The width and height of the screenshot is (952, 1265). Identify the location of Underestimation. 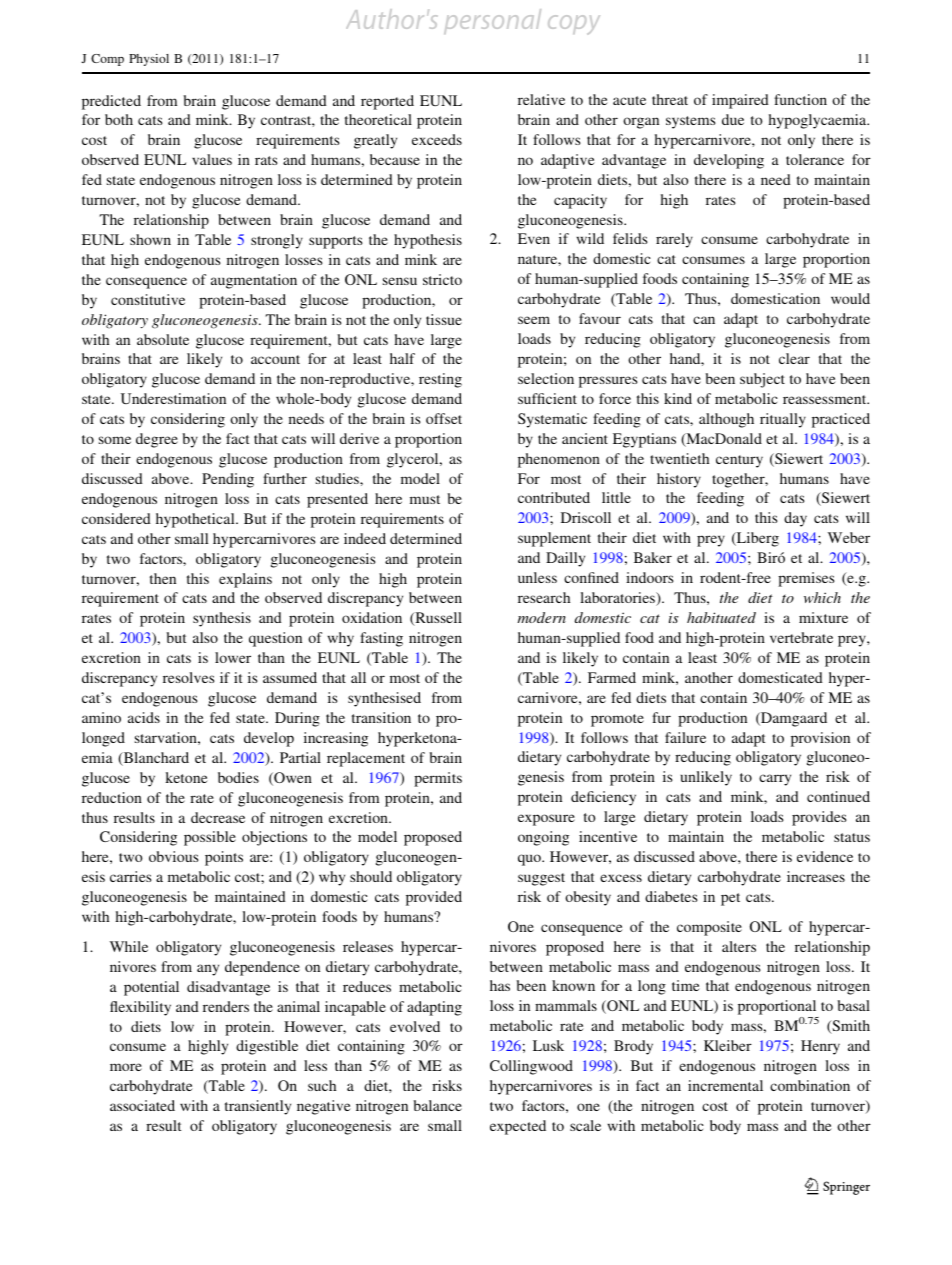
(173, 398).
